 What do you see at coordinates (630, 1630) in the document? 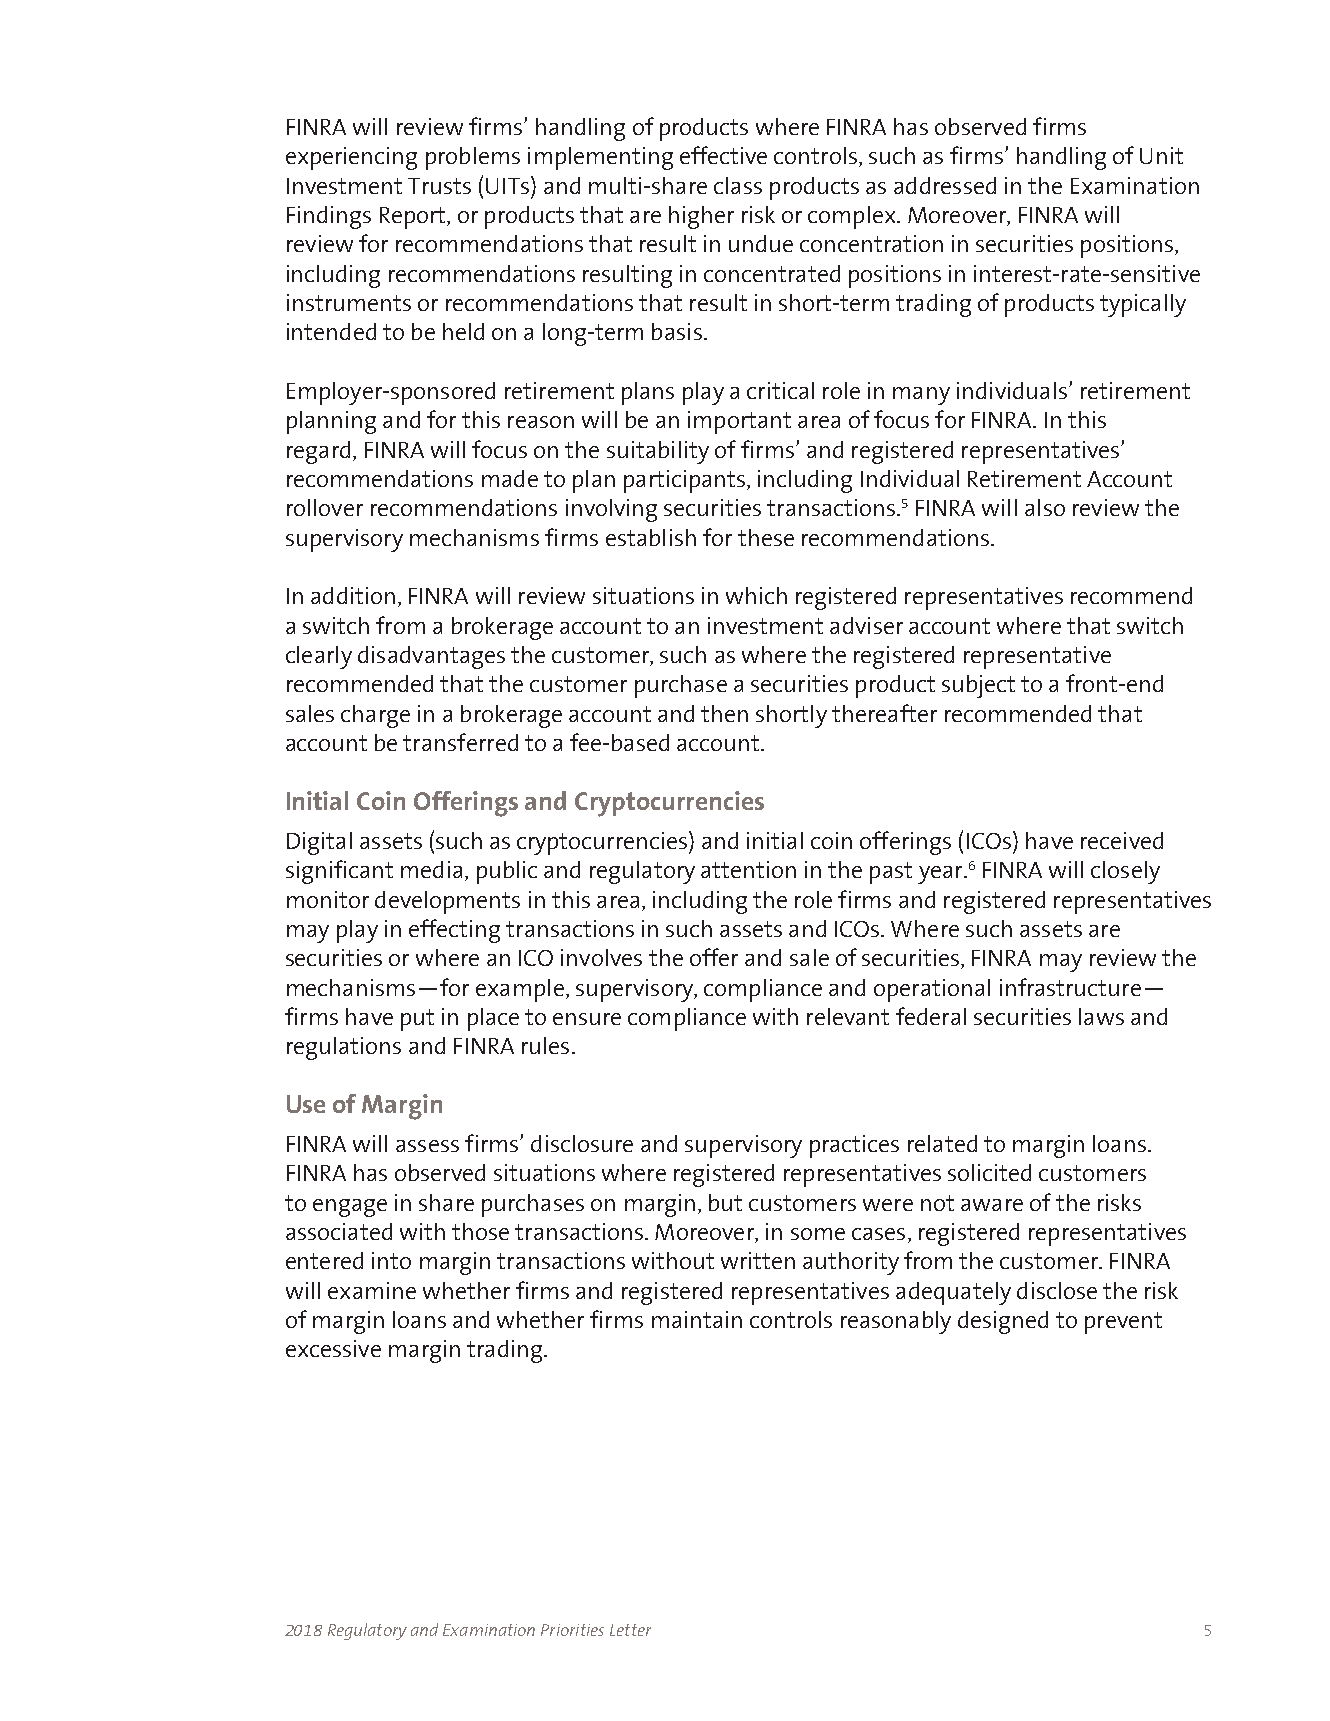
I see `Letter` at bounding box center [630, 1630].
